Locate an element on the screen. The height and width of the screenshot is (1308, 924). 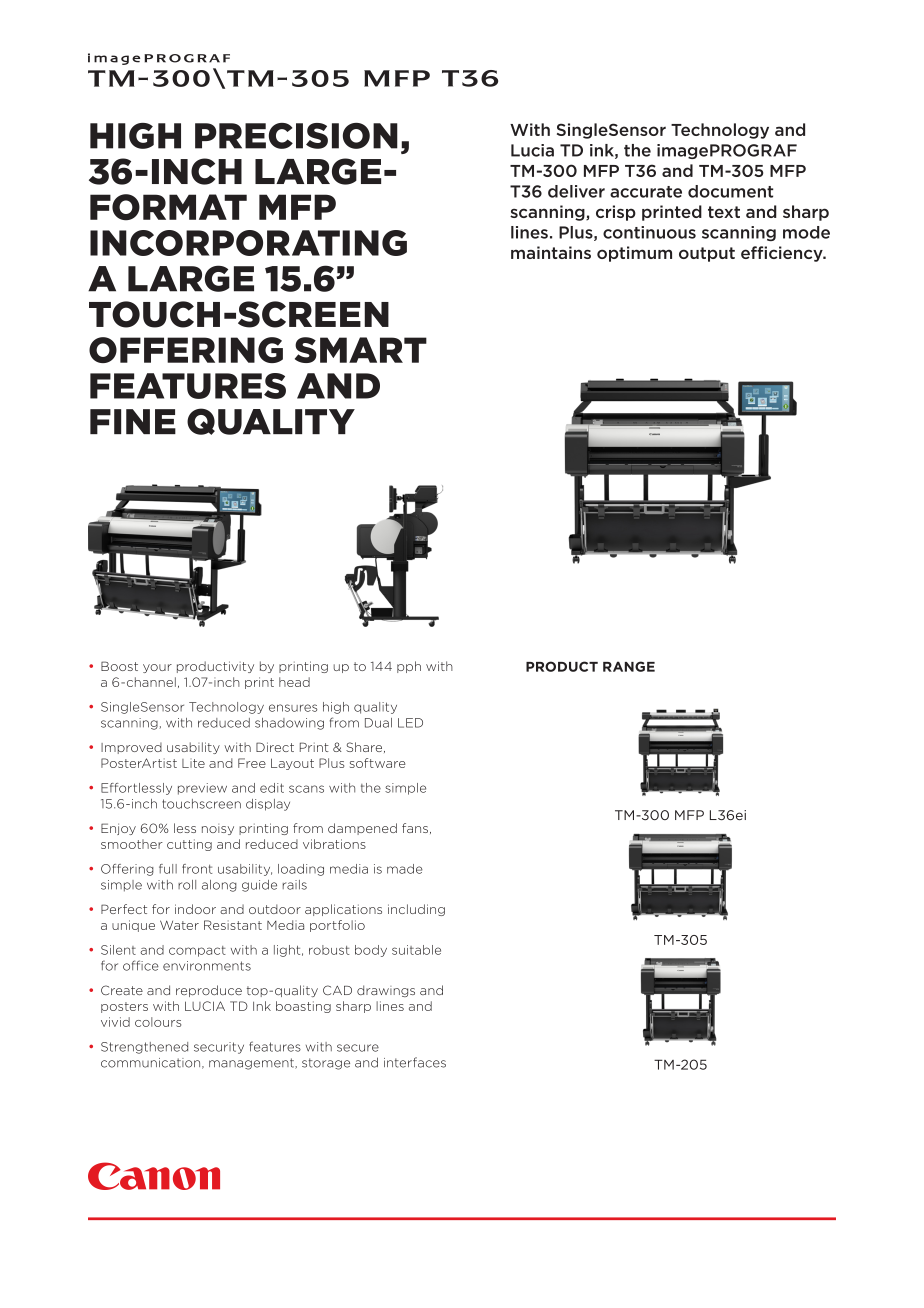
output is located at coordinates (707, 254).
